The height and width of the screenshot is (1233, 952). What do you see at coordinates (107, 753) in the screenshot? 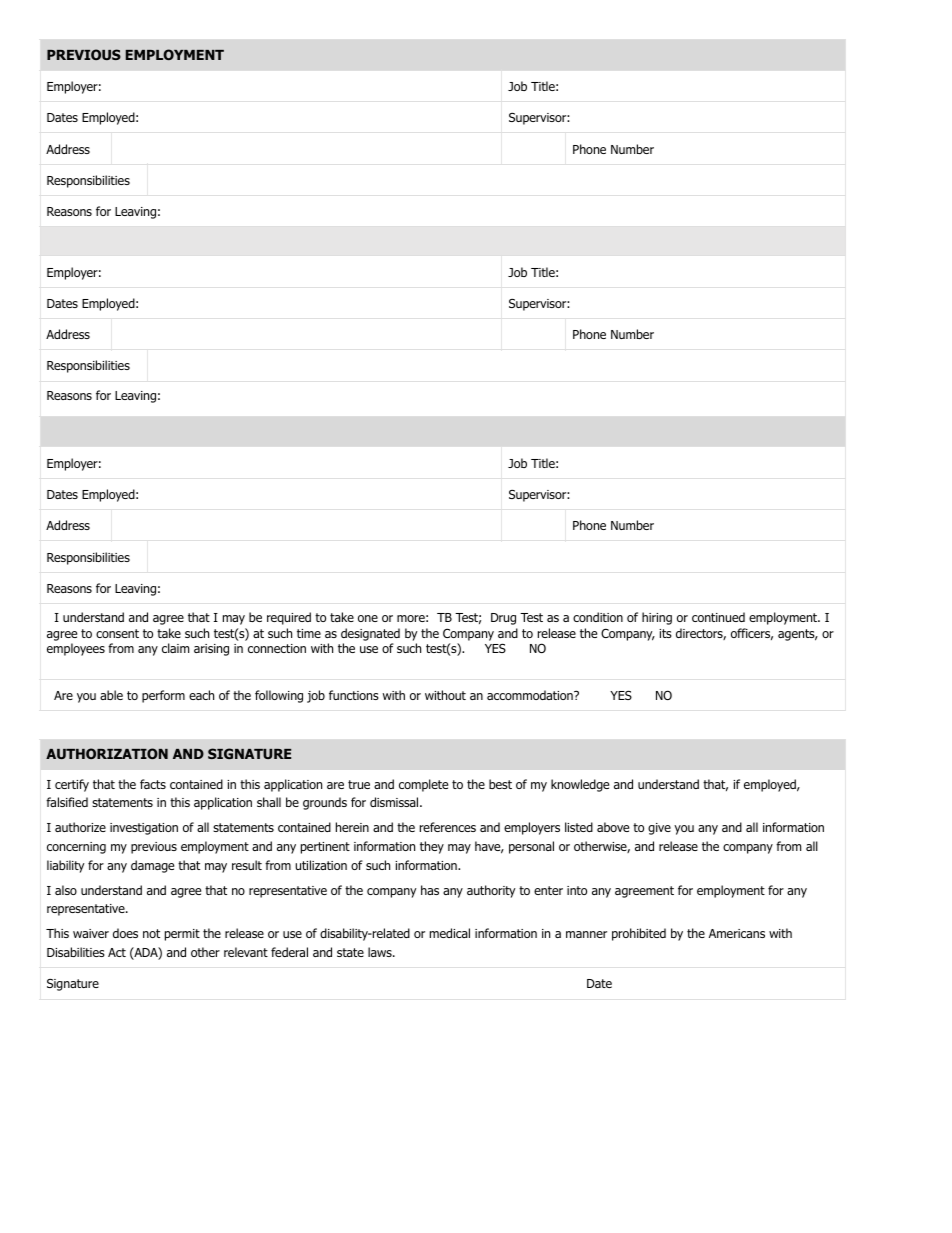
I see `AUTHORIZATION` at bounding box center [107, 753].
